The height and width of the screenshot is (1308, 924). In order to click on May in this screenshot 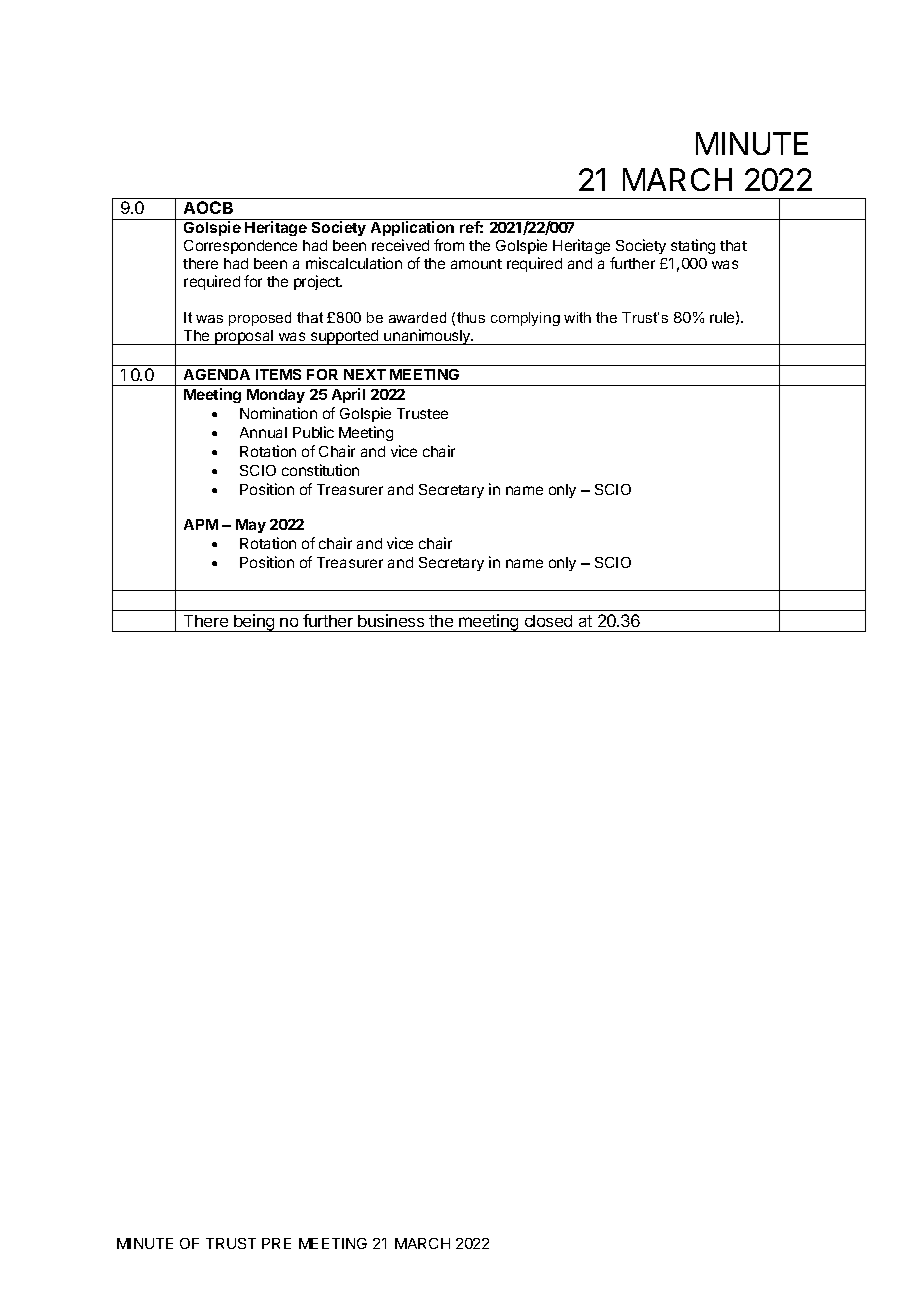, I will do `click(251, 526)`.
